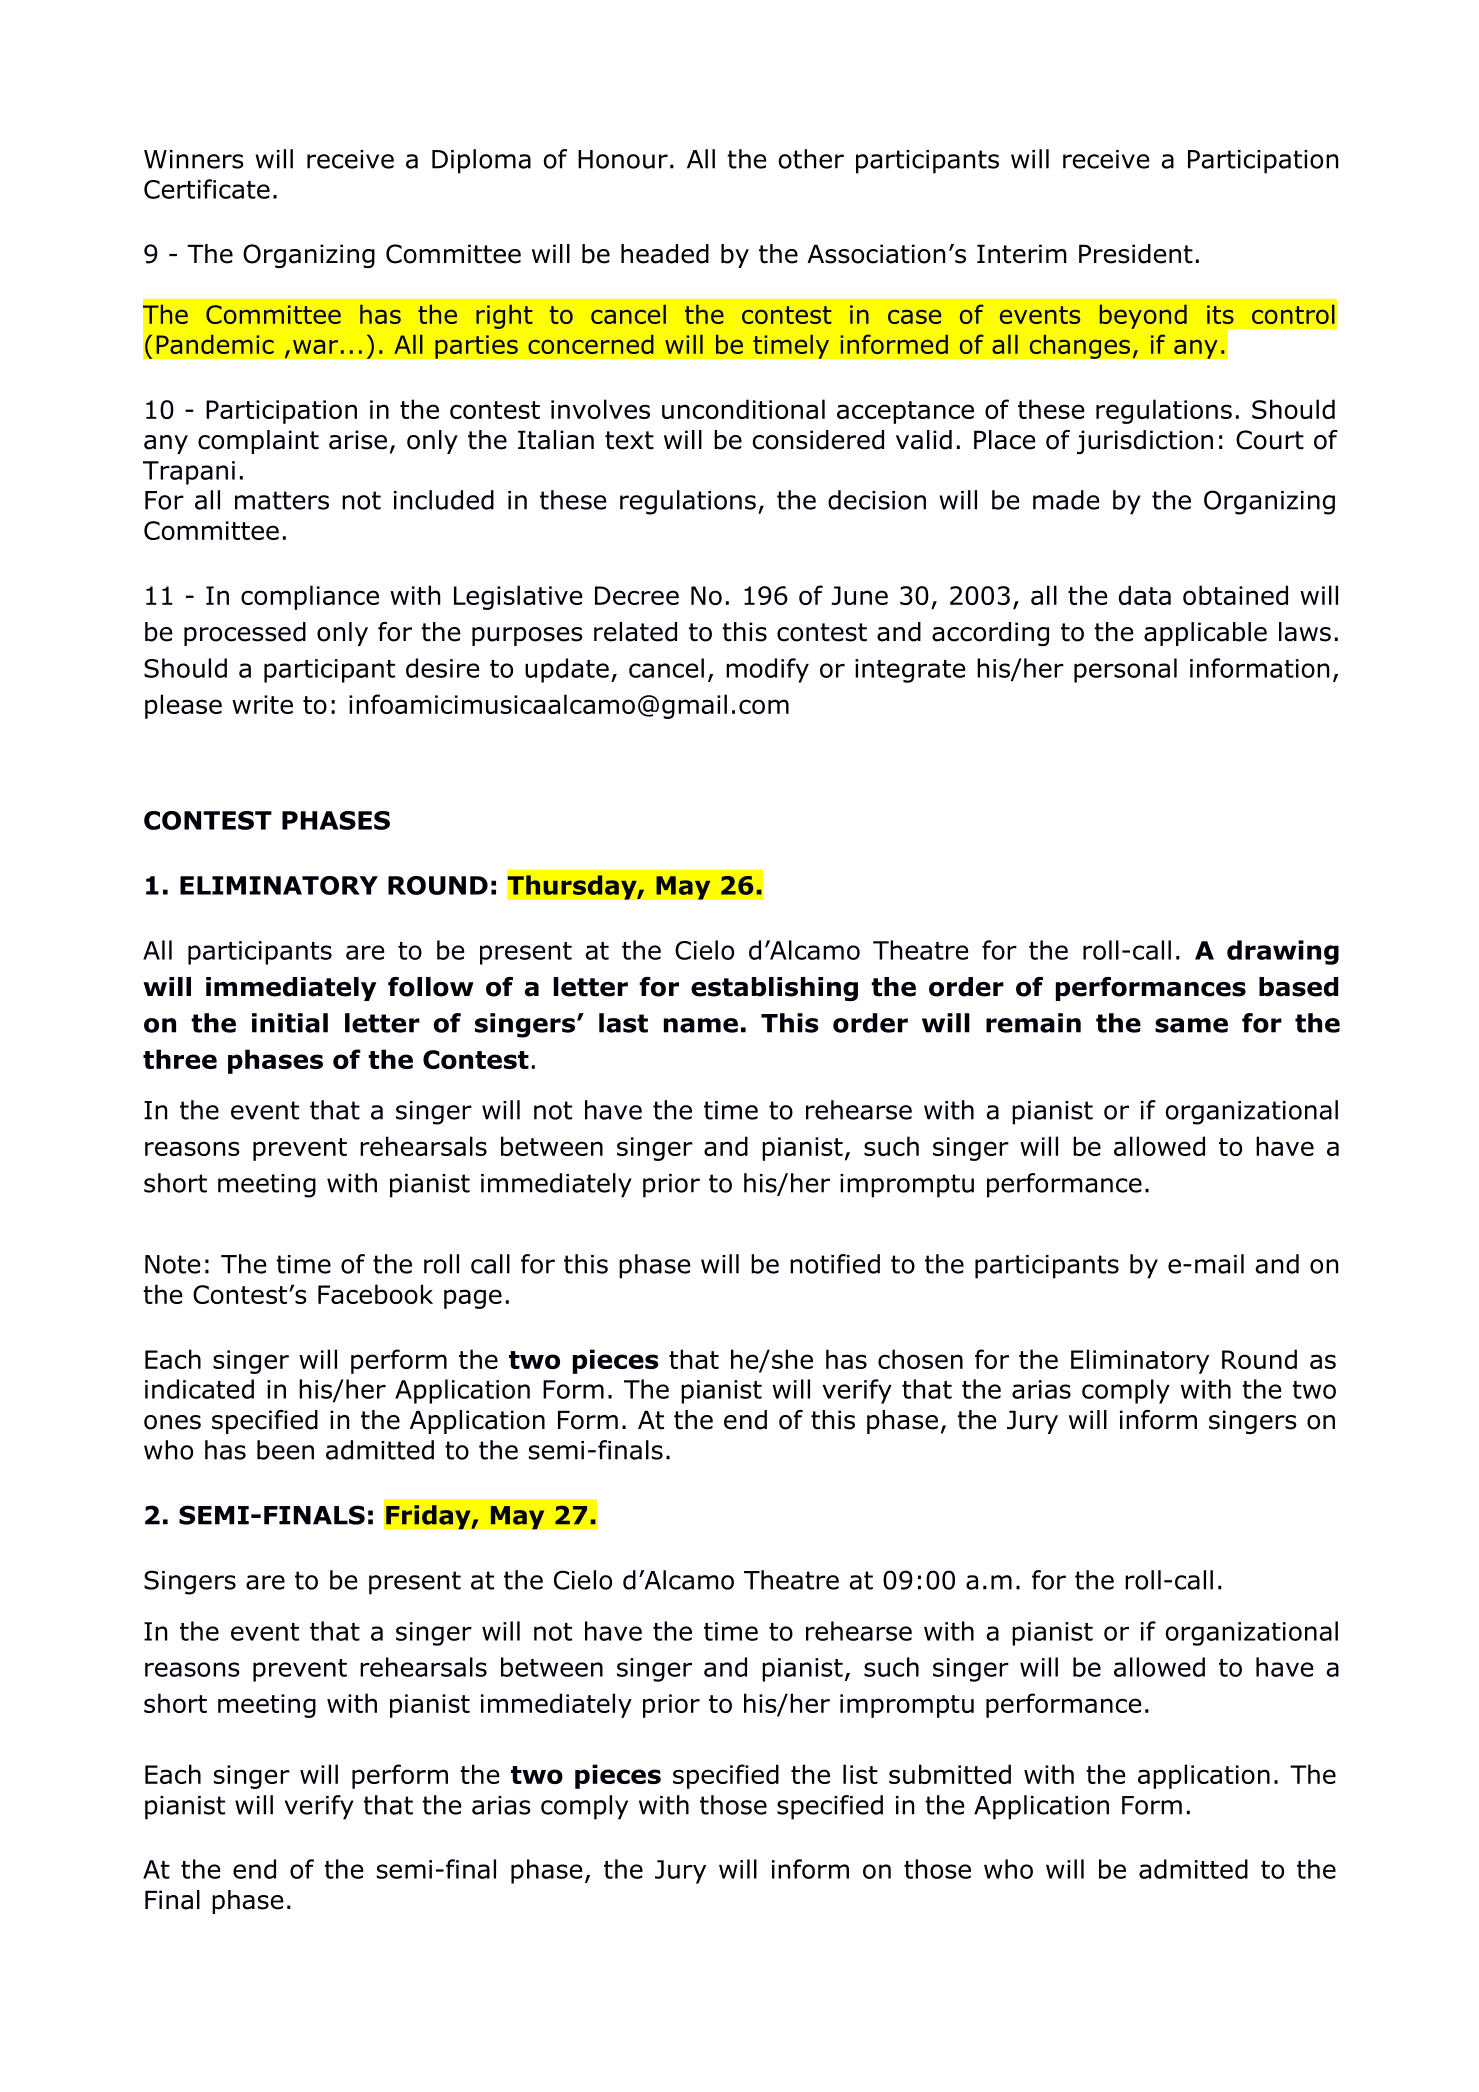 The image size is (1479, 2092). I want to click on initial, so click(290, 1023).
